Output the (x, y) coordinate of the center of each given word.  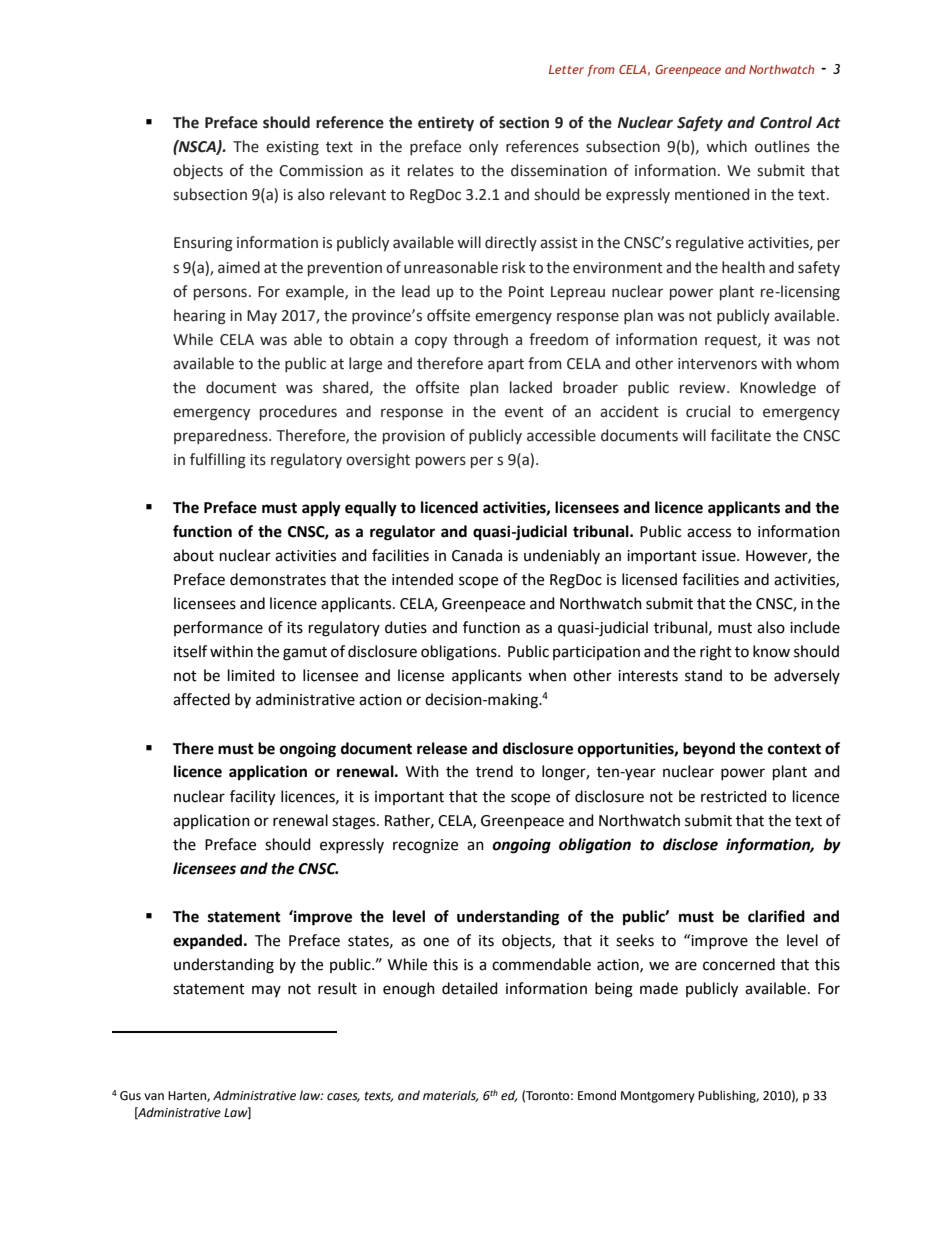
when (547, 675)
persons (220, 294)
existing (292, 148)
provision (414, 437)
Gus (130, 1096)
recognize (425, 846)
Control (786, 122)
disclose (690, 844)
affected (201, 699)
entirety (446, 123)
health (743, 267)
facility (252, 798)
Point (526, 292)
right (716, 653)
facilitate (741, 435)
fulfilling (218, 461)
